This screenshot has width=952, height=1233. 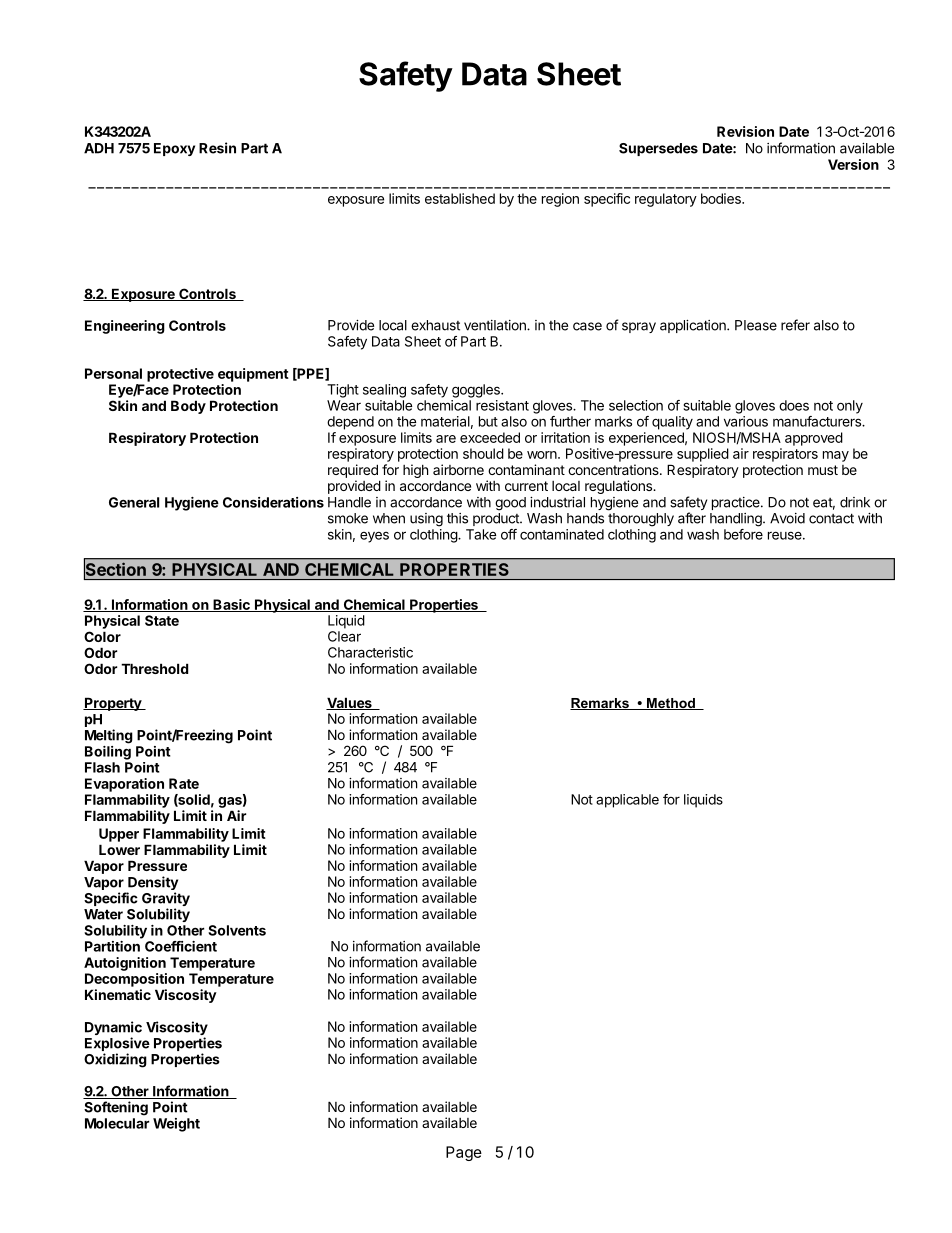 I want to click on Rate, so click(x=184, y=783).
